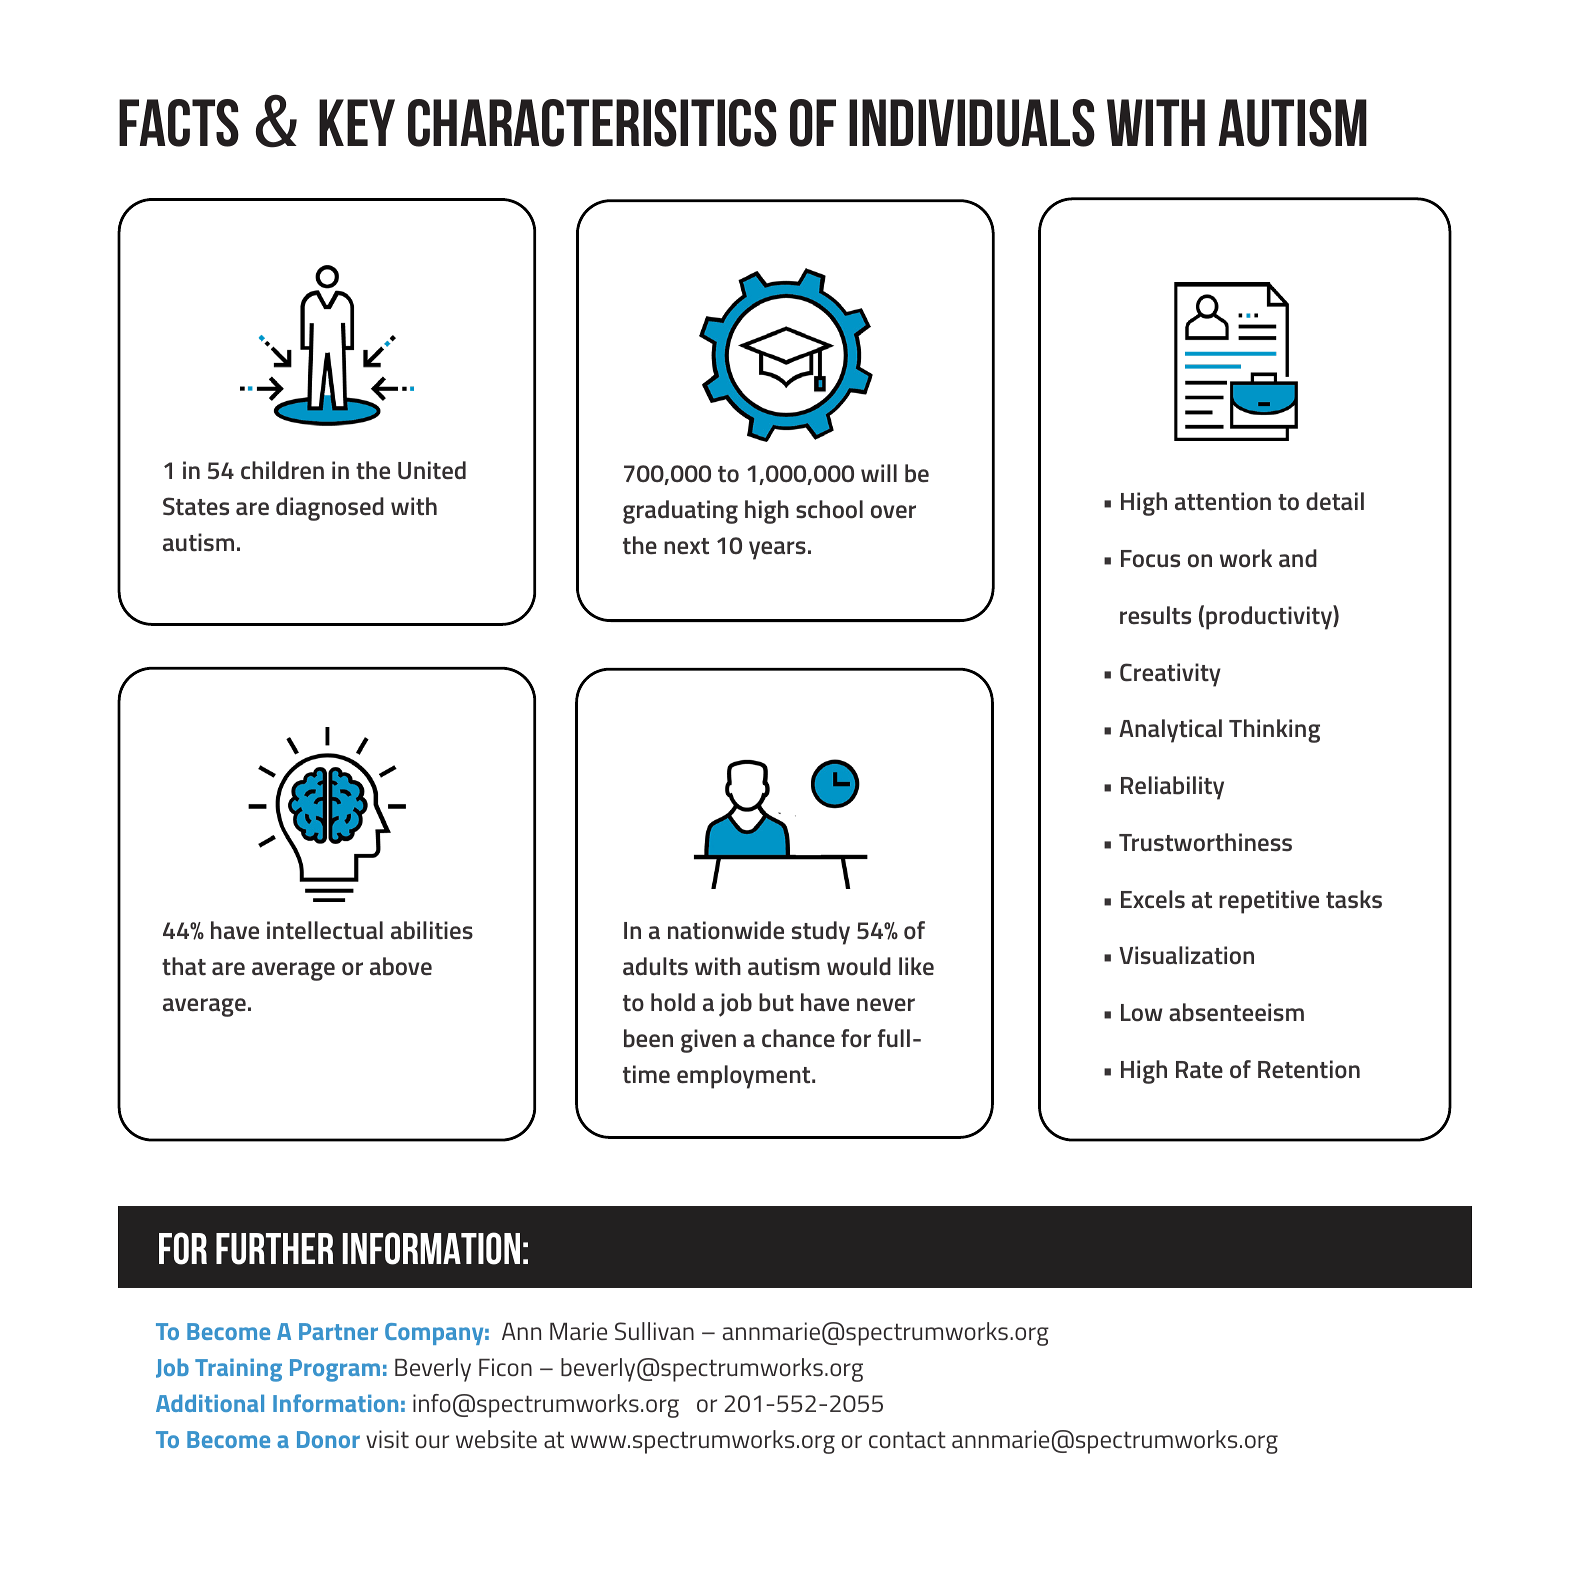 Image resolution: width=1569 pixels, height=1569 pixels. Describe the element at coordinates (357, 122) in the page. I see `Key` at that location.
